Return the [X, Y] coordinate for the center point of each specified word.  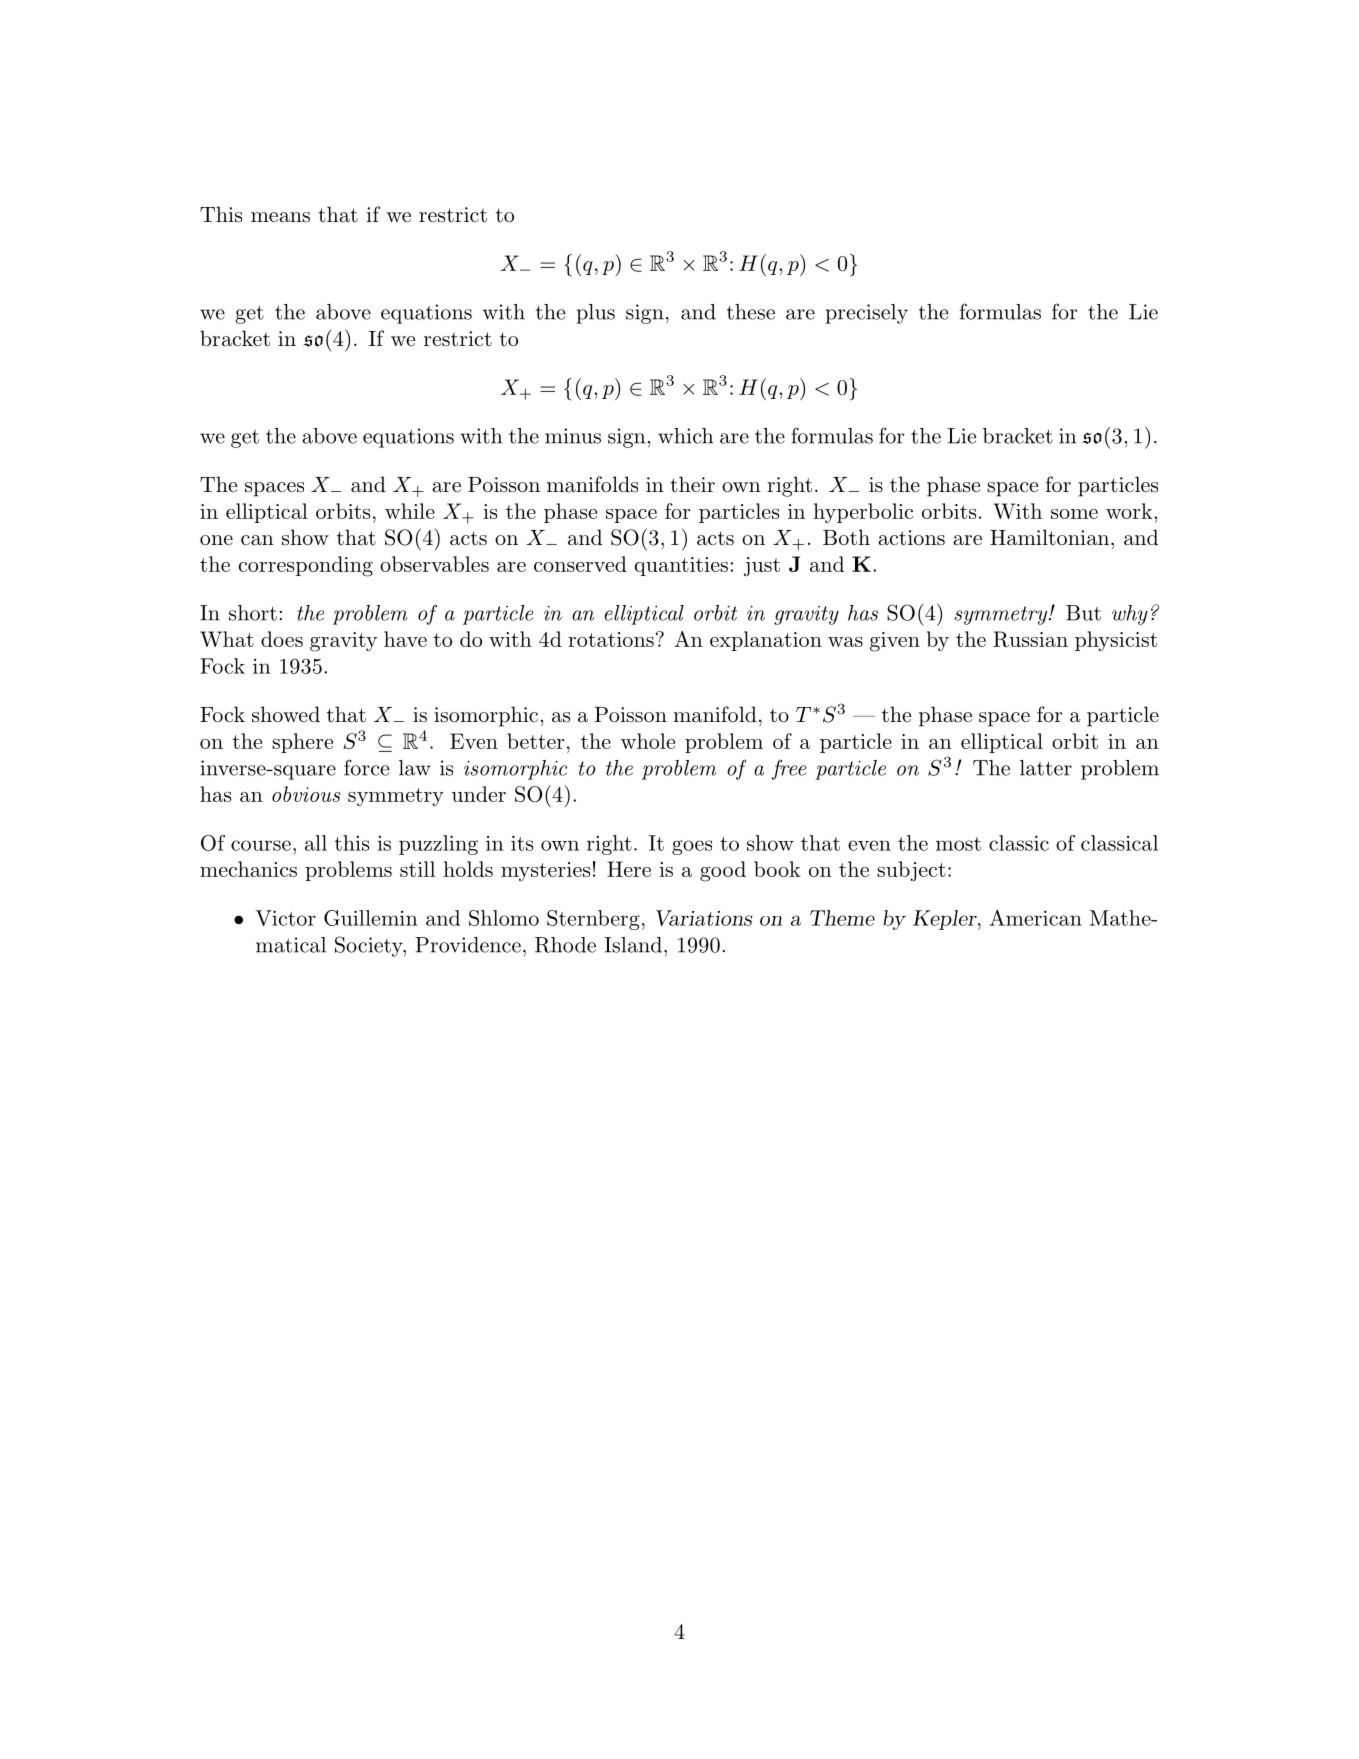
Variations [704, 918]
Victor [285, 918]
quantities [681, 566]
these [751, 312]
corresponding [306, 566]
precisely [866, 314]
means [280, 217]
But [1083, 613]
